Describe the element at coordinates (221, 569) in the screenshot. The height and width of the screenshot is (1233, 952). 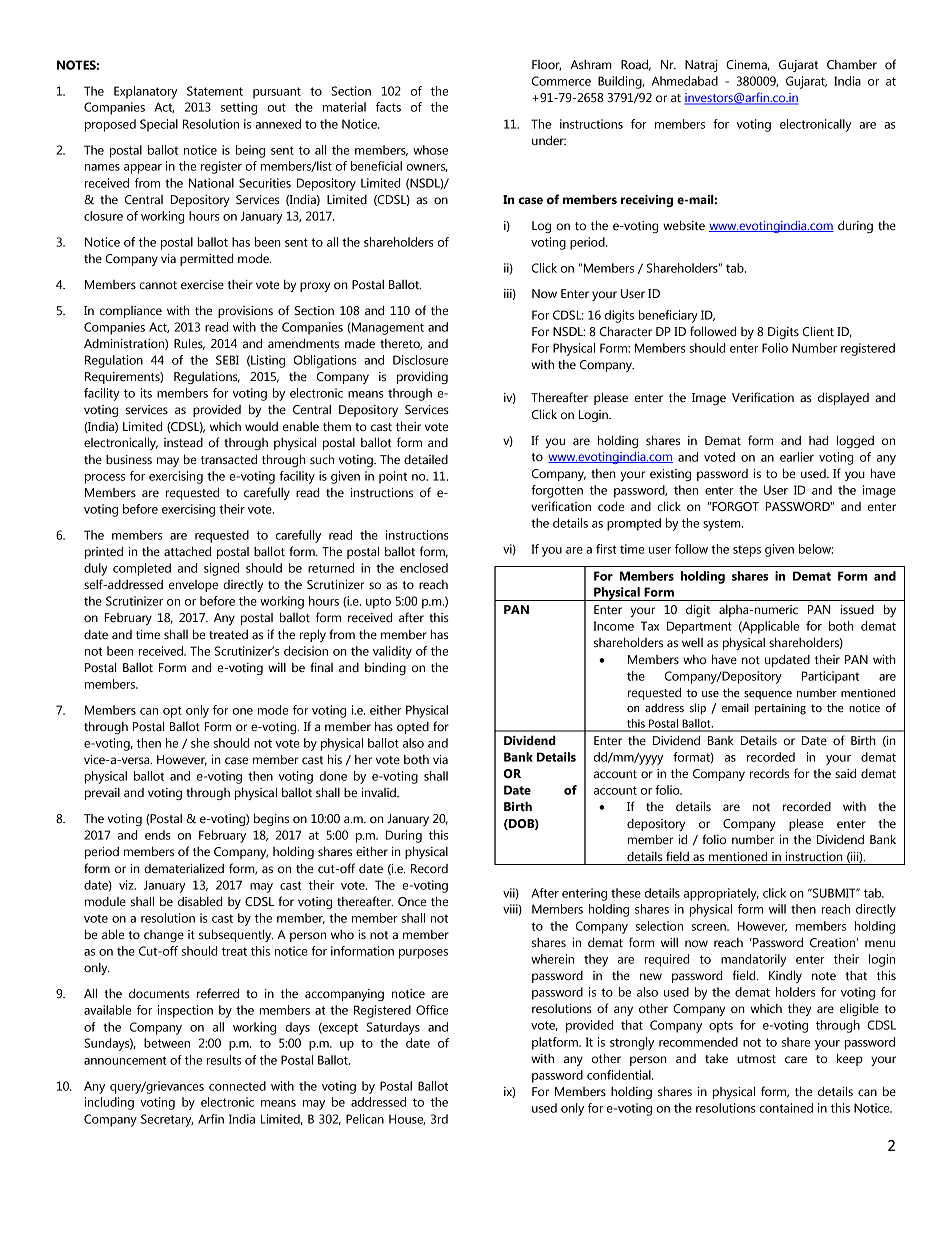
I see `signed` at that location.
